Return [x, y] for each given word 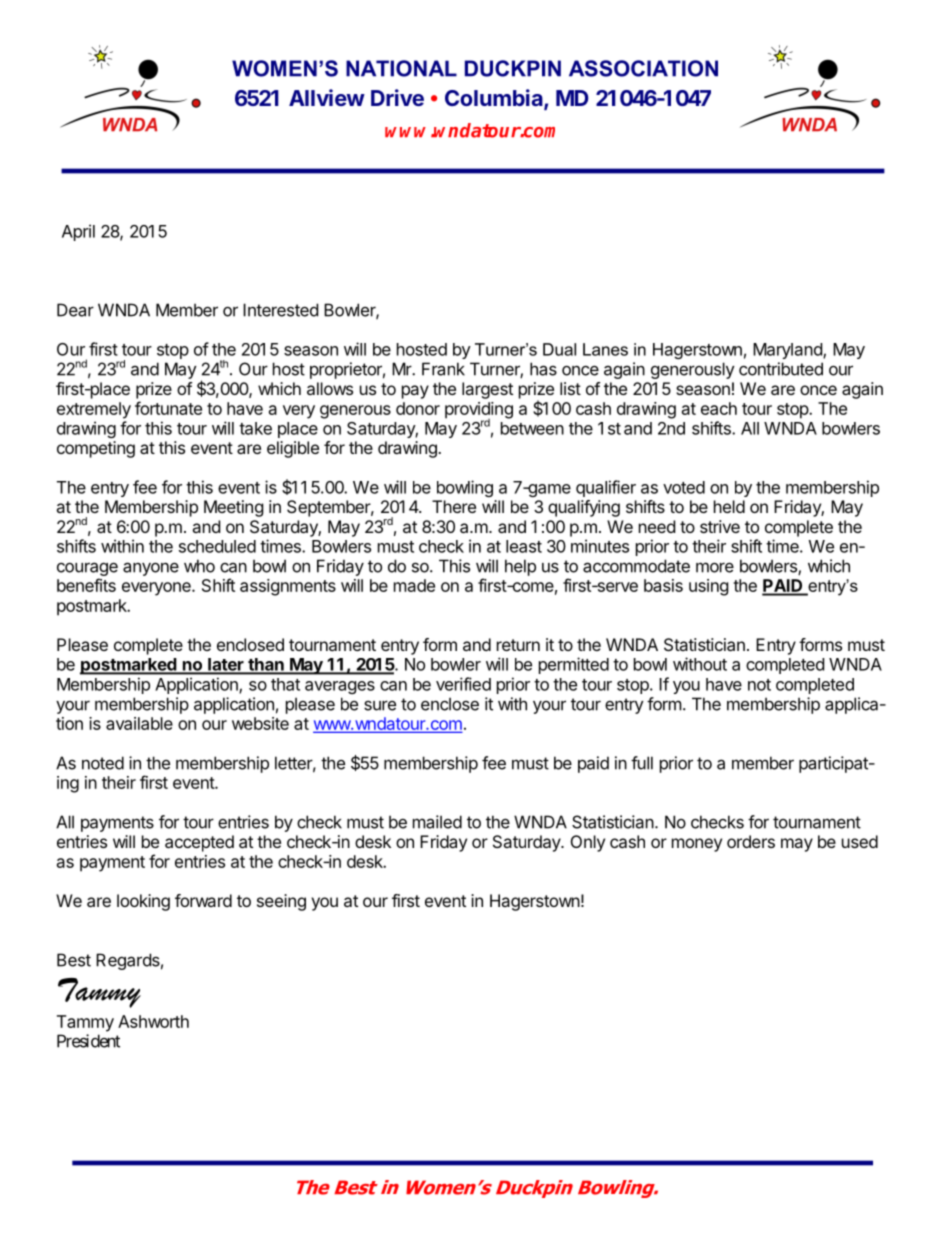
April [78, 232]
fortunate [168, 408]
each [719, 408]
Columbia [495, 99]
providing [479, 411]
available [139, 723]
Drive [397, 97]
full [642, 763]
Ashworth [153, 1021]
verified [463, 684]
